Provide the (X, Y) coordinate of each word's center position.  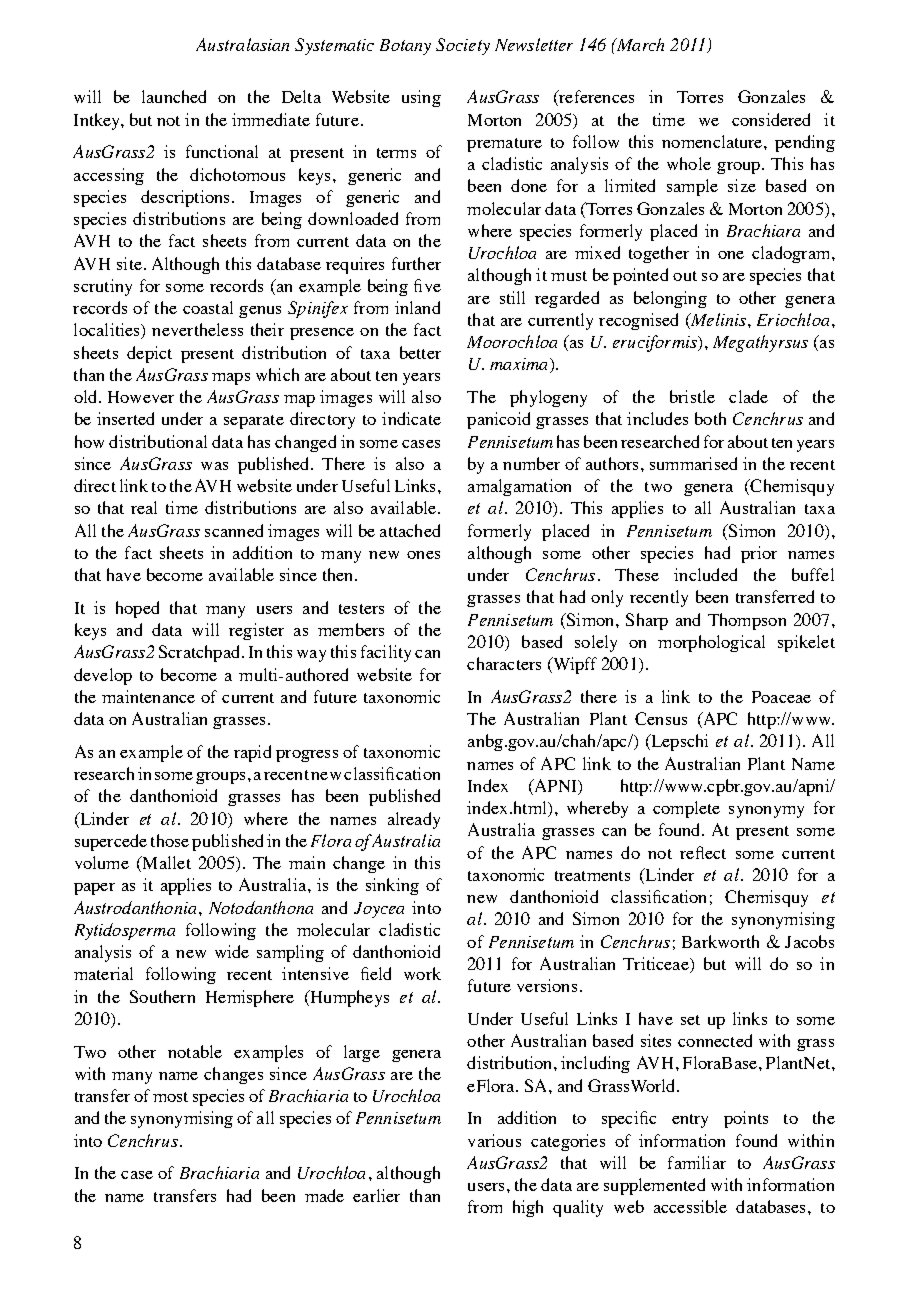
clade (748, 396)
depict (149, 354)
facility (386, 653)
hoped (137, 609)
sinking (392, 886)
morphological (711, 643)
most (170, 1097)
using (421, 98)
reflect (703, 852)
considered (771, 119)
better (420, 352)
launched (174, 96)
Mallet (165, 864)
